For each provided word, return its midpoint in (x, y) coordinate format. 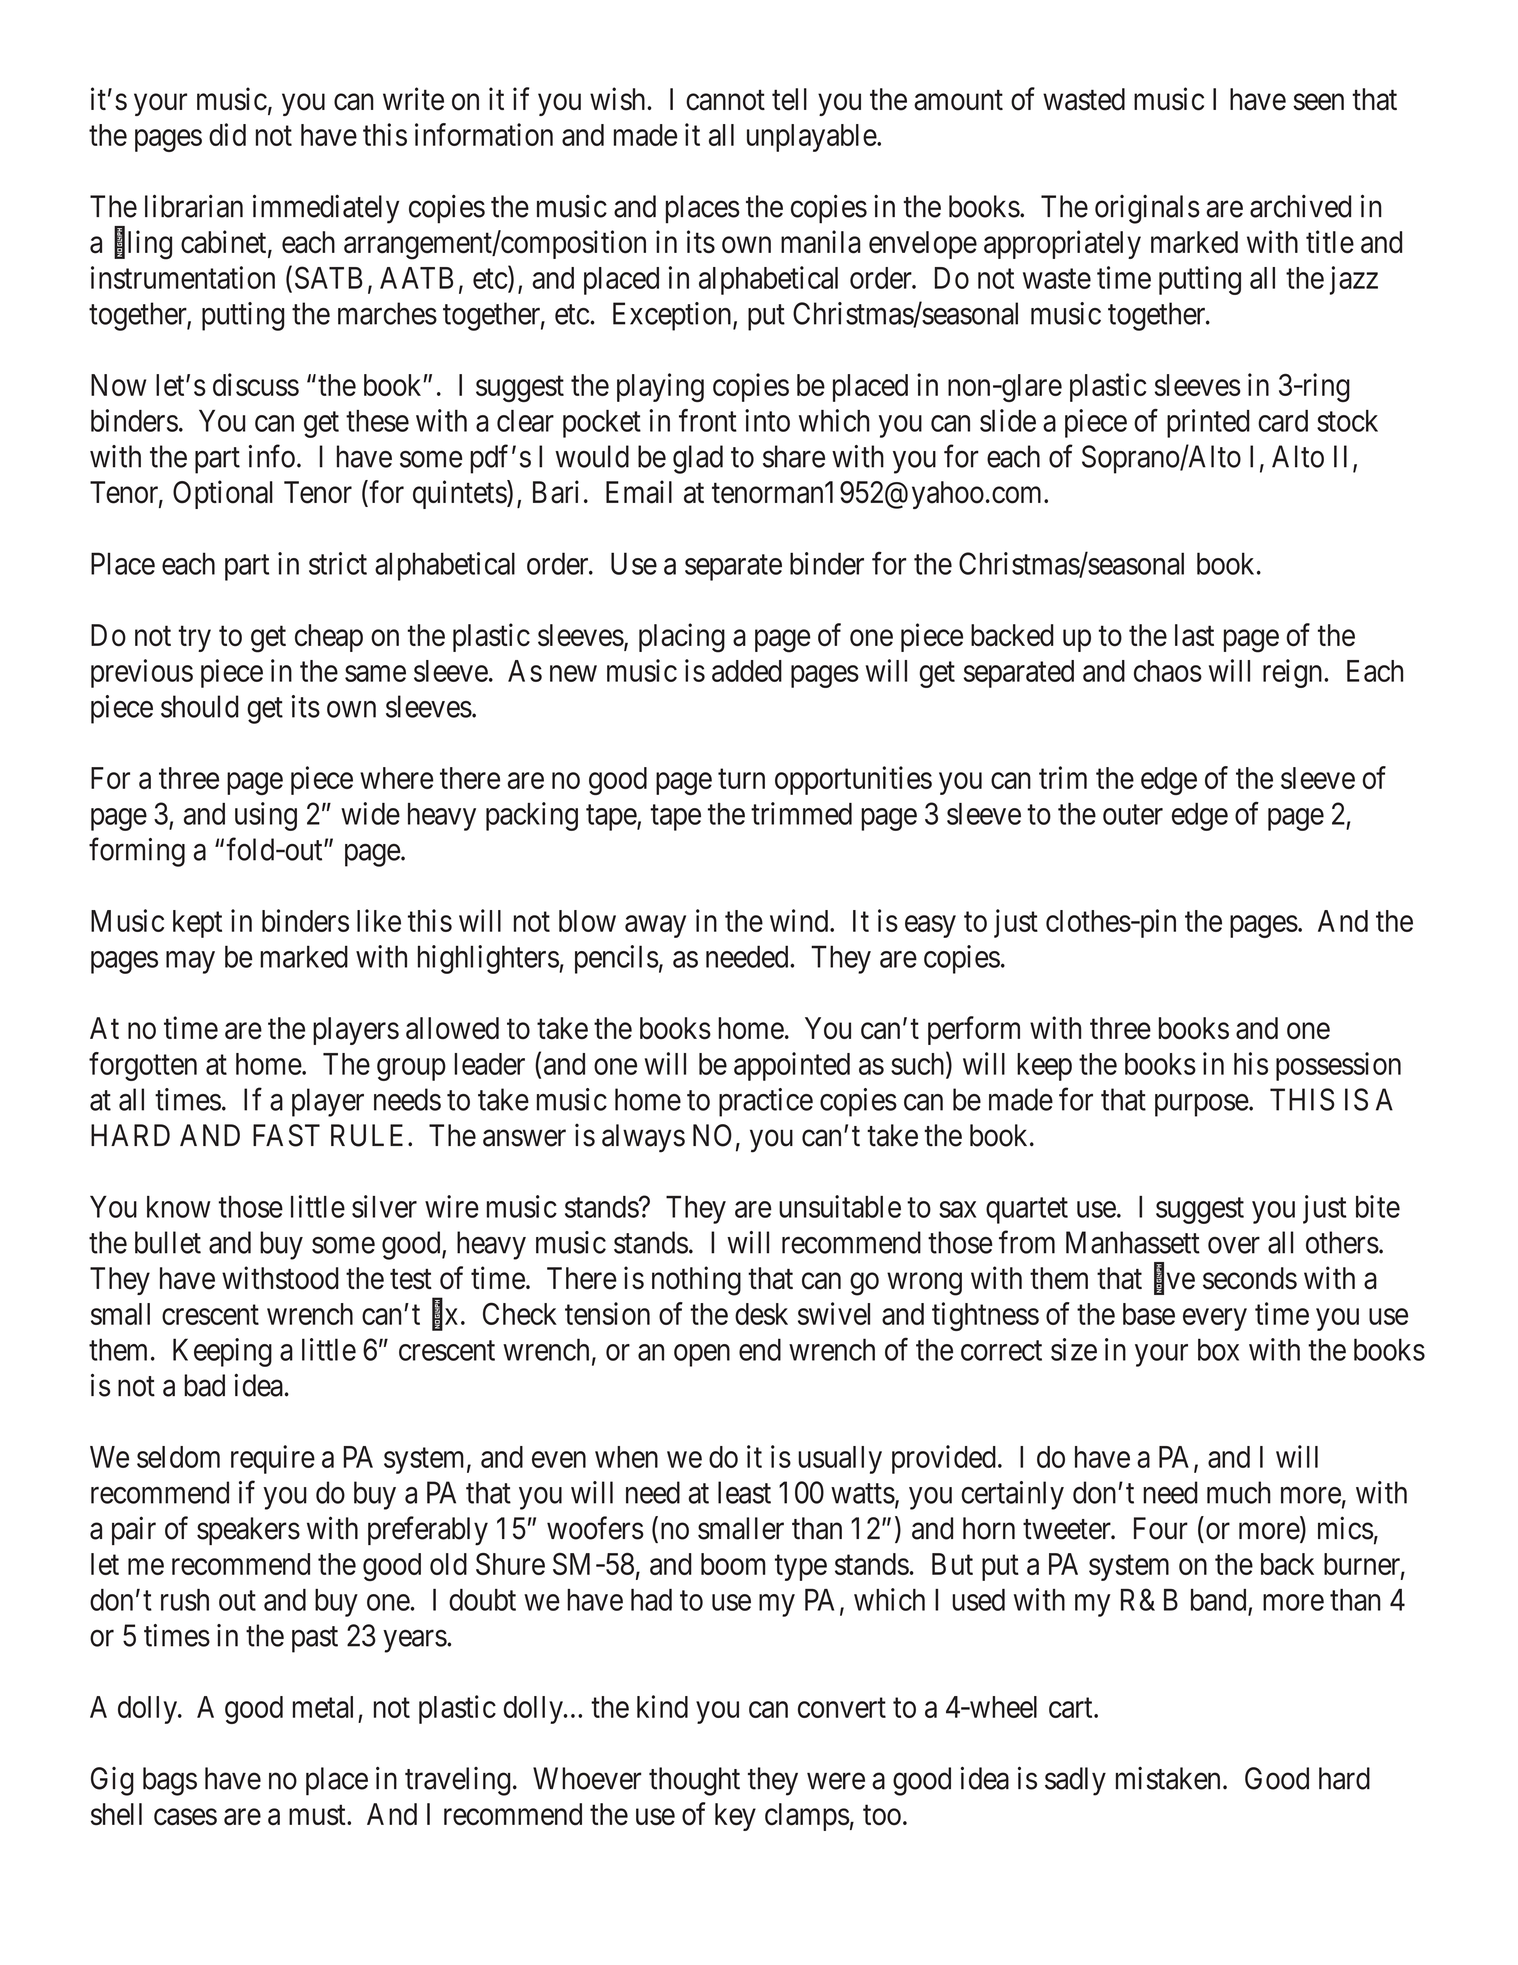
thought (694, 1781)
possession (1338, 1066)
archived (1300, 206)
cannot (725, 100)
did (227, 134)
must (318, 1815)
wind (800, 920)
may (190, 962)
